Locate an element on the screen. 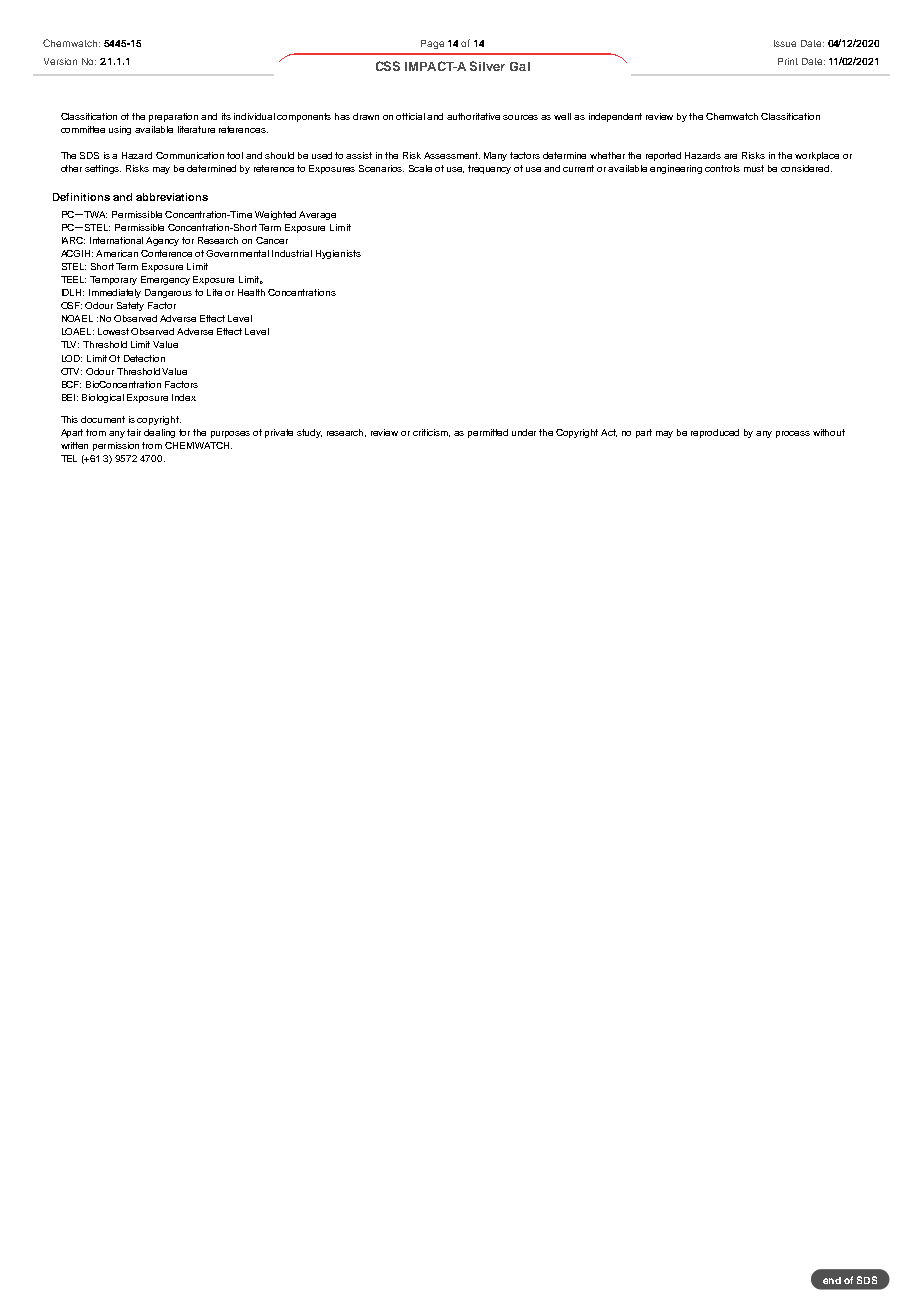 The image size is (924, 1308). Hygienists is located at coordinates (338, 254).
